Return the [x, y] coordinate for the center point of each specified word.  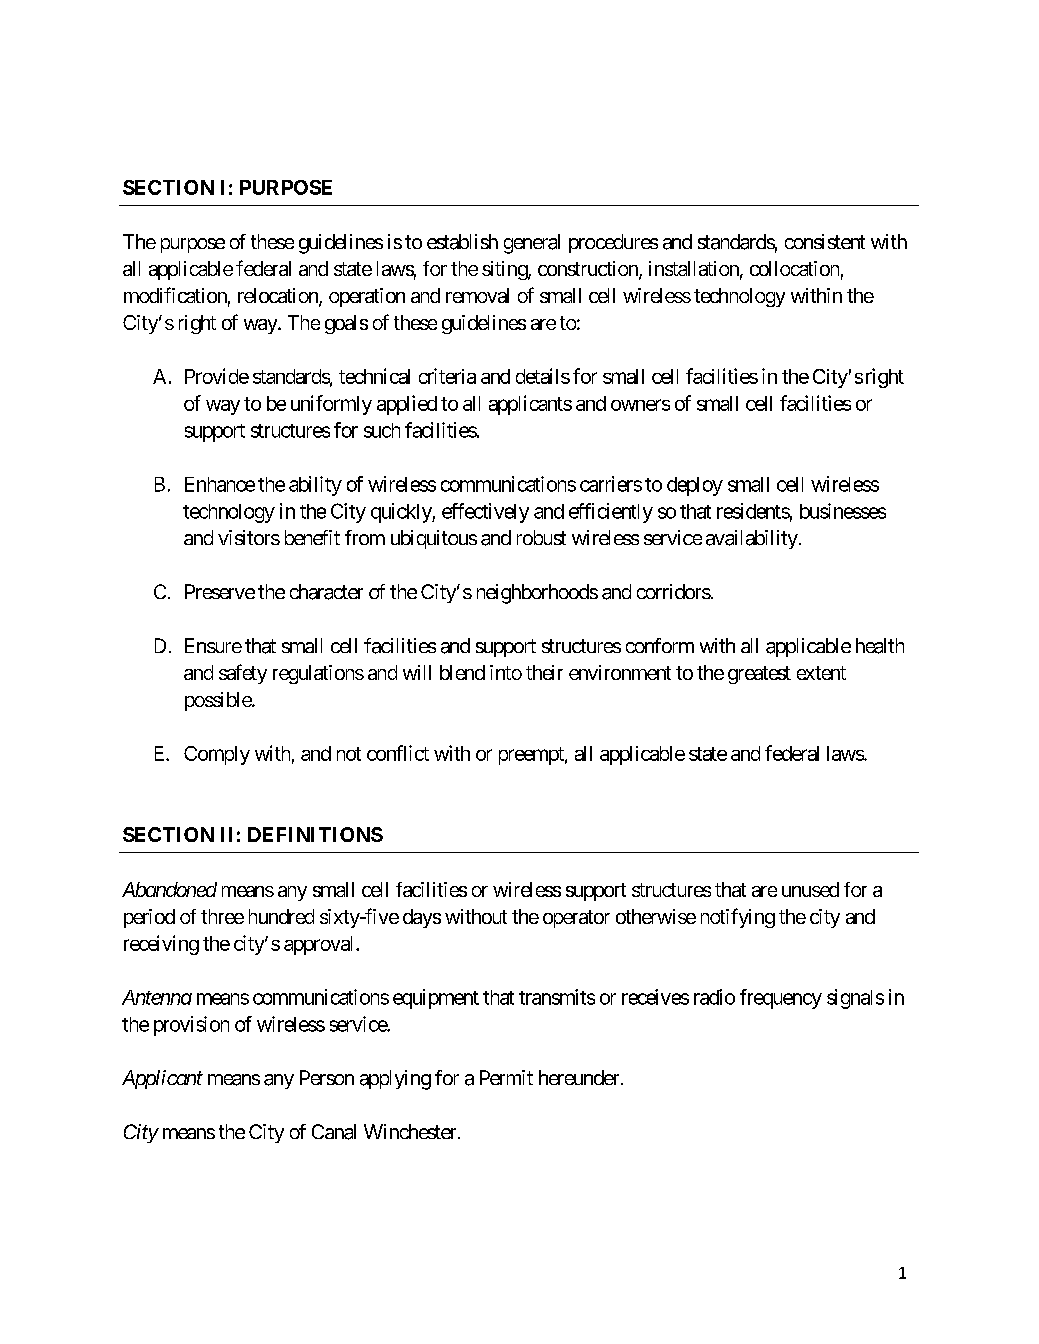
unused [810, 889]
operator [576, 919]
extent [821, 673]
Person [327, 1077]
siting [505, 270]
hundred [281, 916]
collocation [794, 268]
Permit [506, 1077]
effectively [485, 513]
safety [243, 674]
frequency [781, 999]
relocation [279, 297]
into [506, 672]
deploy [695, 486]
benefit [312, 537]
